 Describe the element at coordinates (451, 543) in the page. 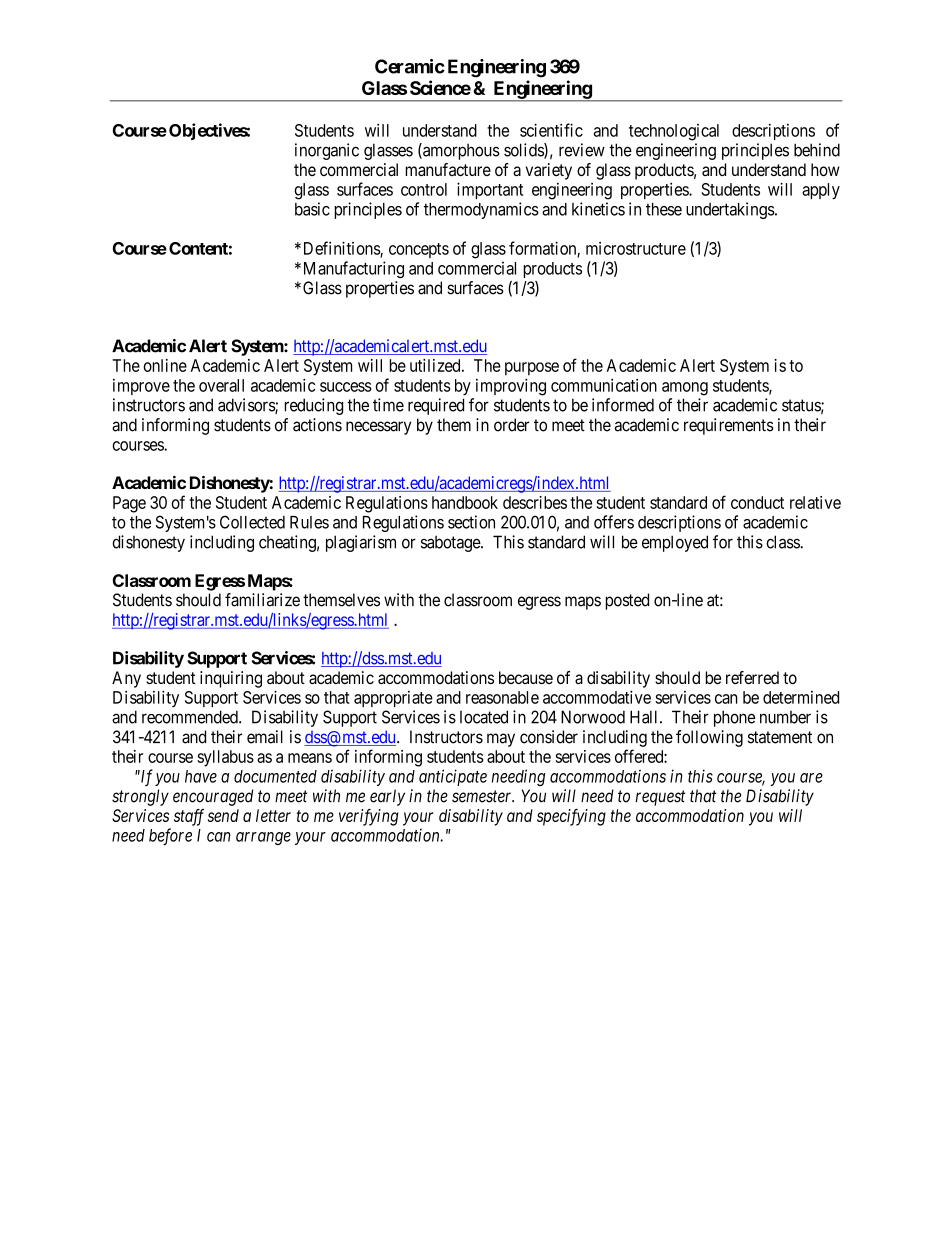

I see `sabotage` at that location.
